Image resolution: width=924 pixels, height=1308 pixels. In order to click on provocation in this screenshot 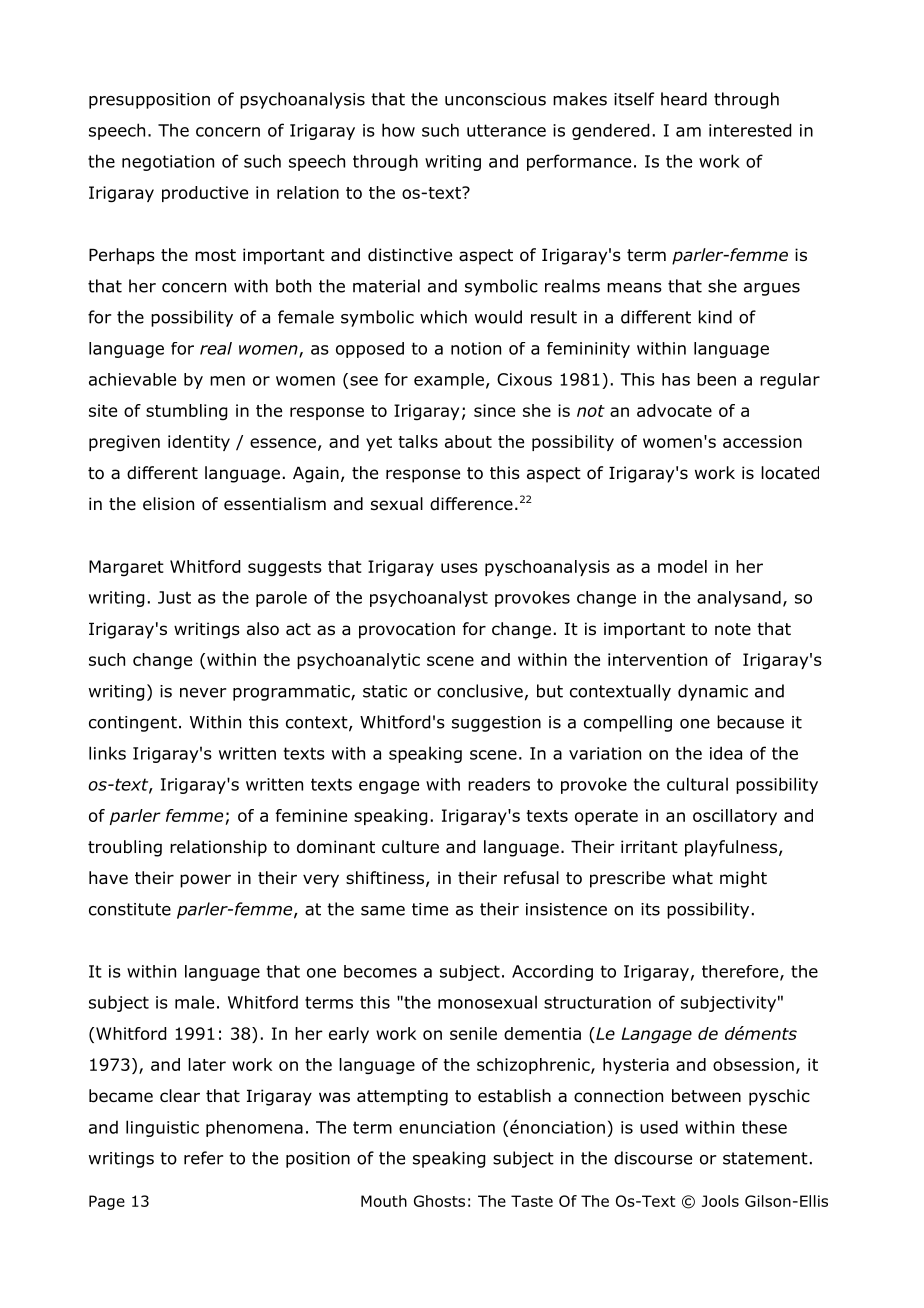, I will do `click(407, 630)`.
